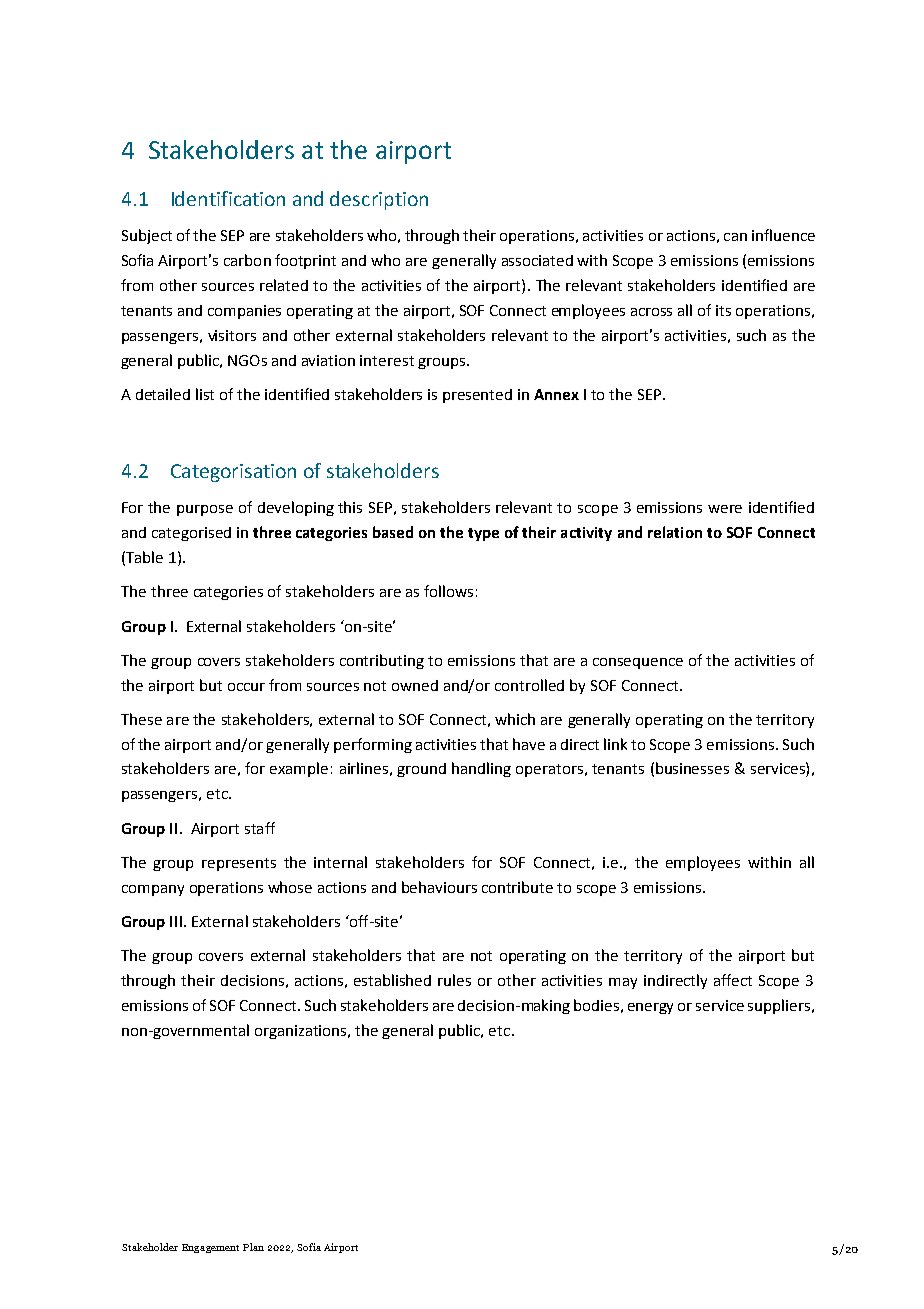 This screenshot has width=924, height=1309. What do you see at coordinates (735, 237) in the screenshot?
I see `can` at bounding box center [735, 237].
